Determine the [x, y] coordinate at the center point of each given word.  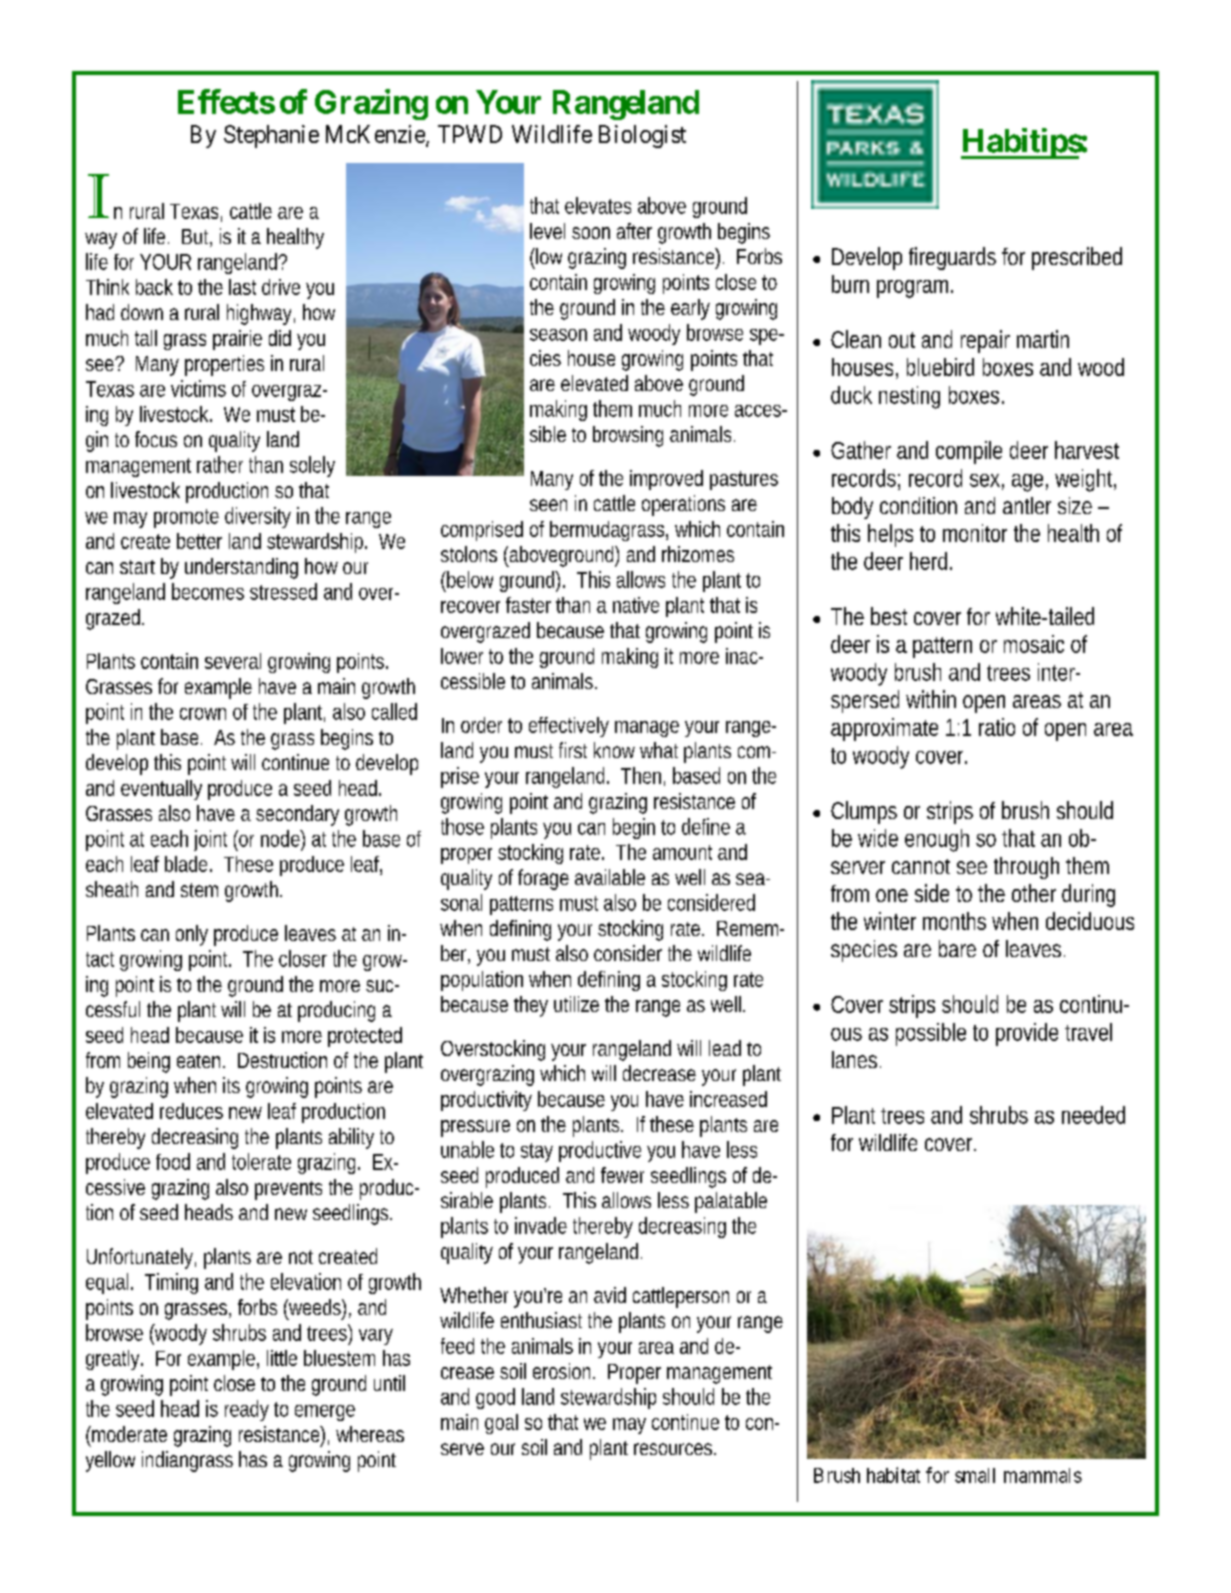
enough [937, 840]
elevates [598, 205]
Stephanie [271, 136]
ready [247, 1410]
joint [210, 840]
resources [673, 1449]
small [975, 1475]
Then [641, 775]
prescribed [1077, 258]
